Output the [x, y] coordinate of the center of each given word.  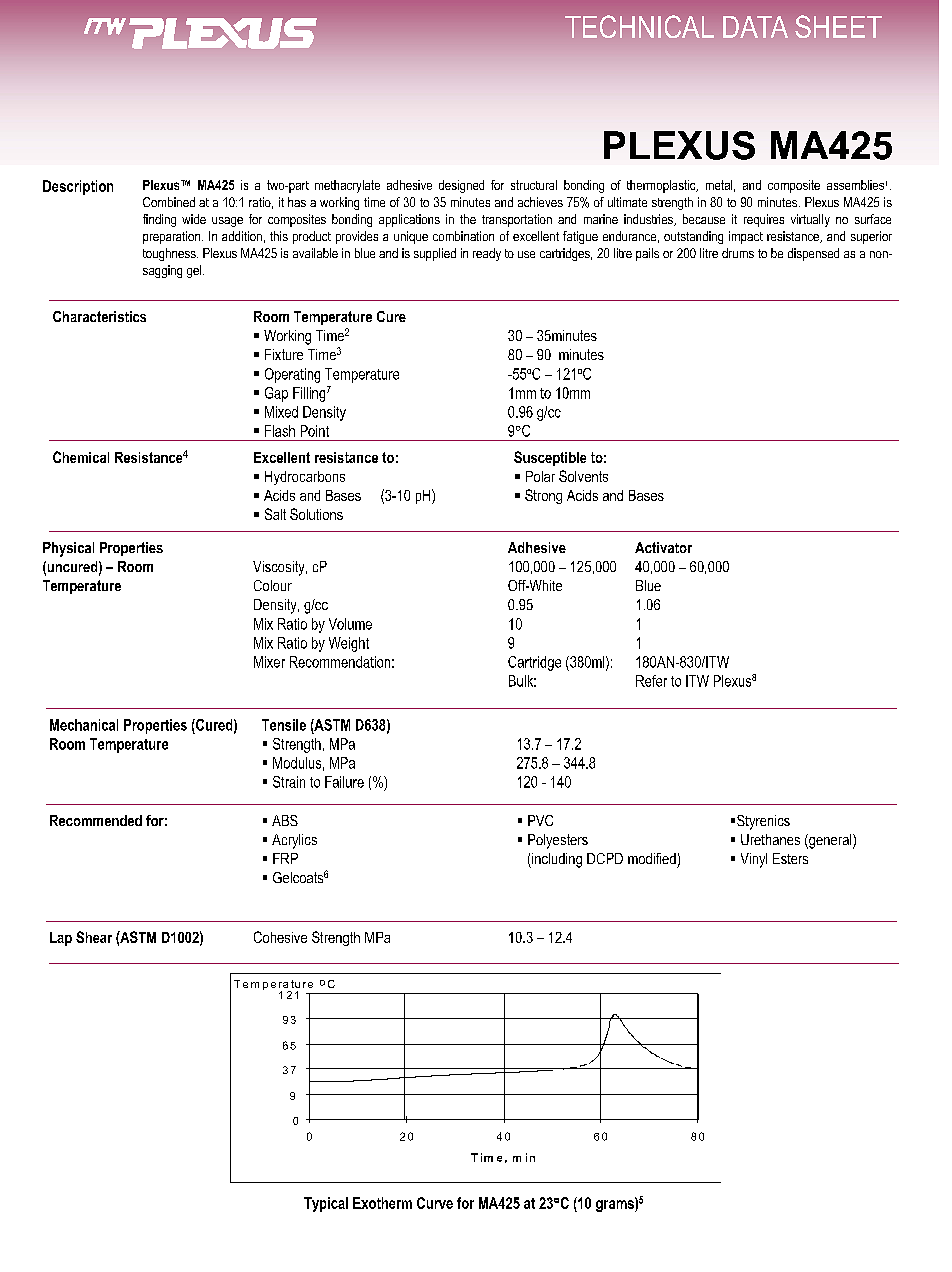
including [556, 860]
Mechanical [84, 725]
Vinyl [754, 860]
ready [487, 254]
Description [78, 187]
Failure [344, 782]
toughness [170, 254]
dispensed [813, 254]
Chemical [81, 457]
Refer [651, 681]
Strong [543, 496]
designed [461, 186]
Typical [326, 1204]
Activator [663, 547]
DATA [755, 27]
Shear [94, 937]
